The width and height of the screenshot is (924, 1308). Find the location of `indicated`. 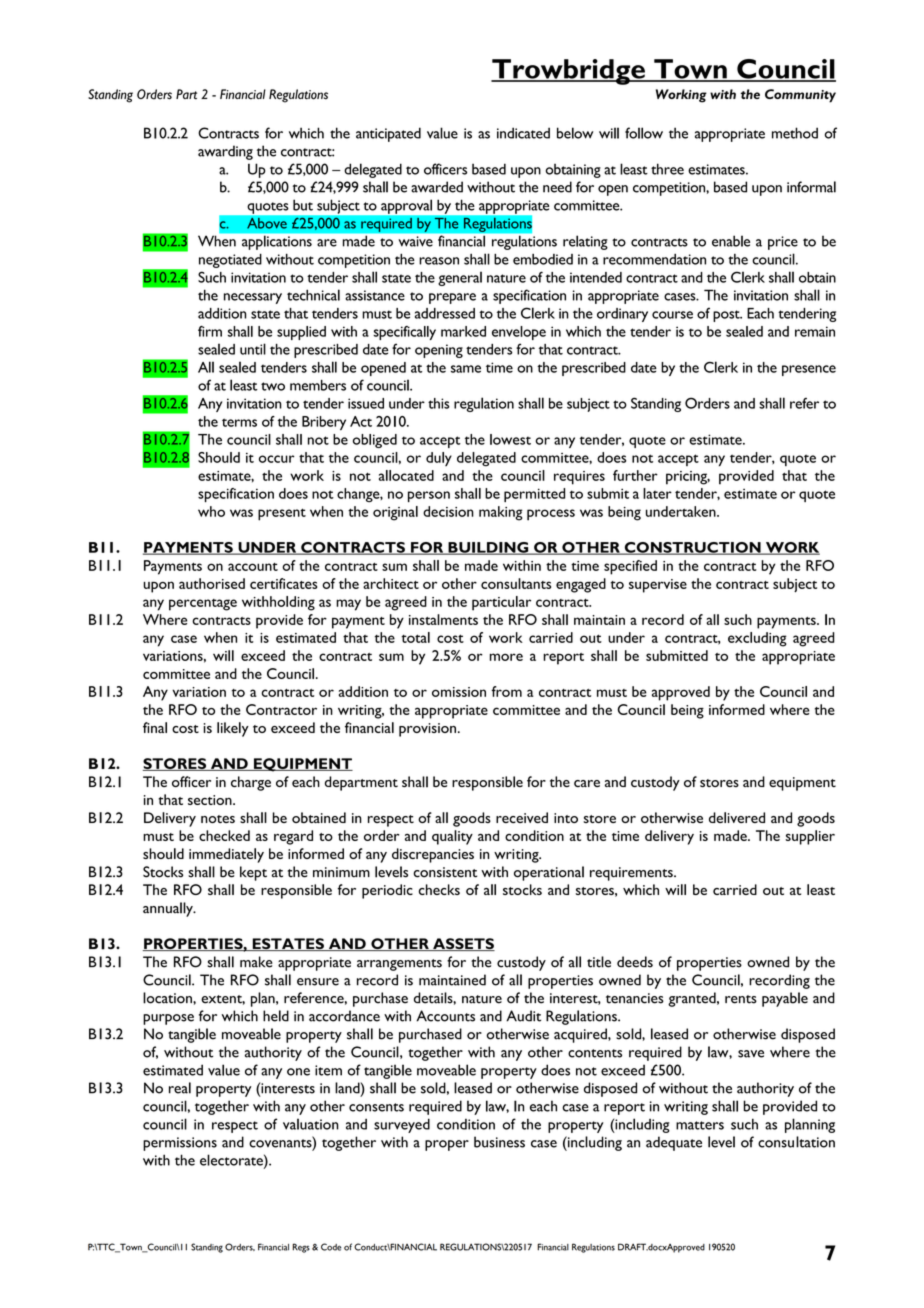

indicated is located at coordinates (523, 133).
